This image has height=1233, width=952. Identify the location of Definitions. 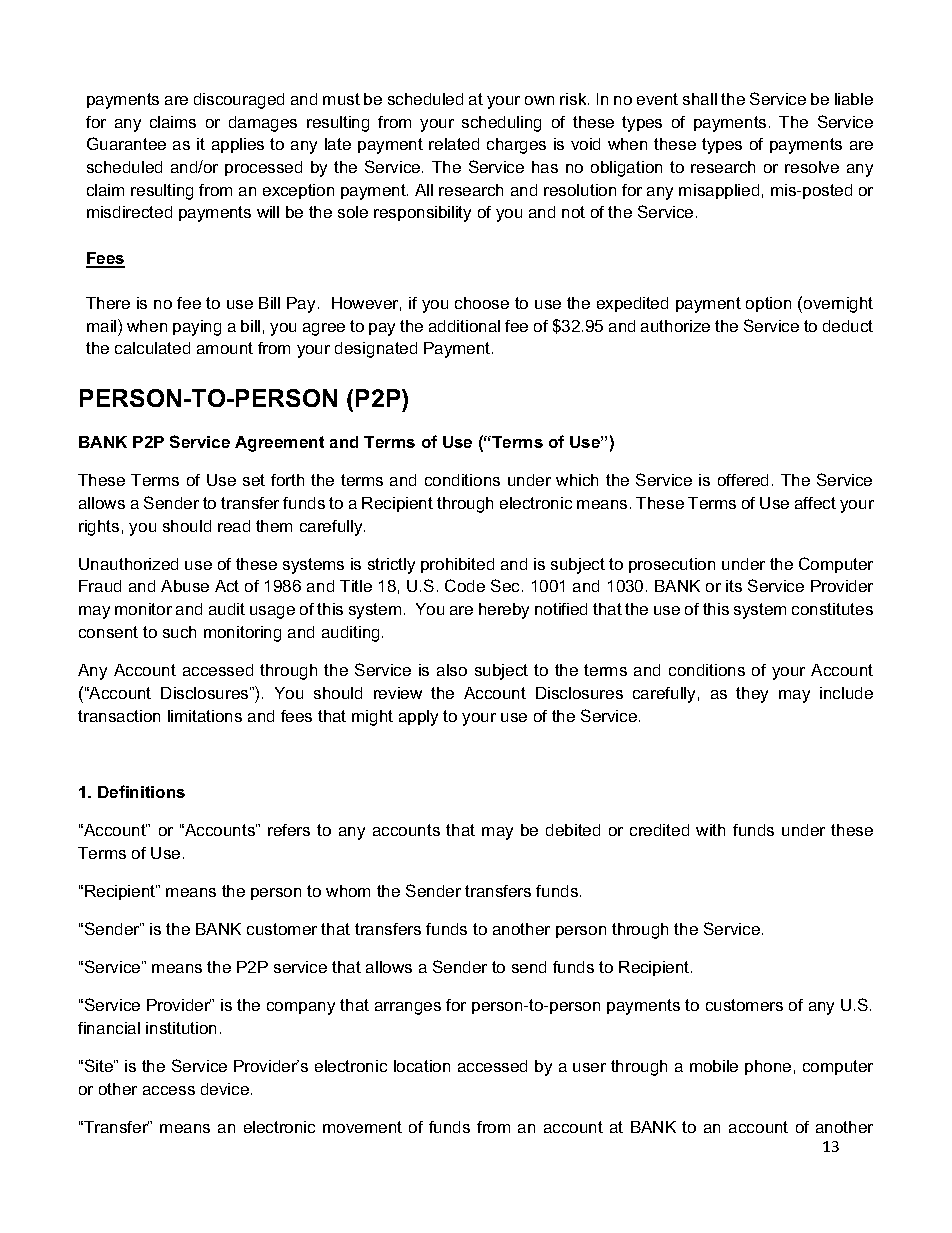
(141, 791).
